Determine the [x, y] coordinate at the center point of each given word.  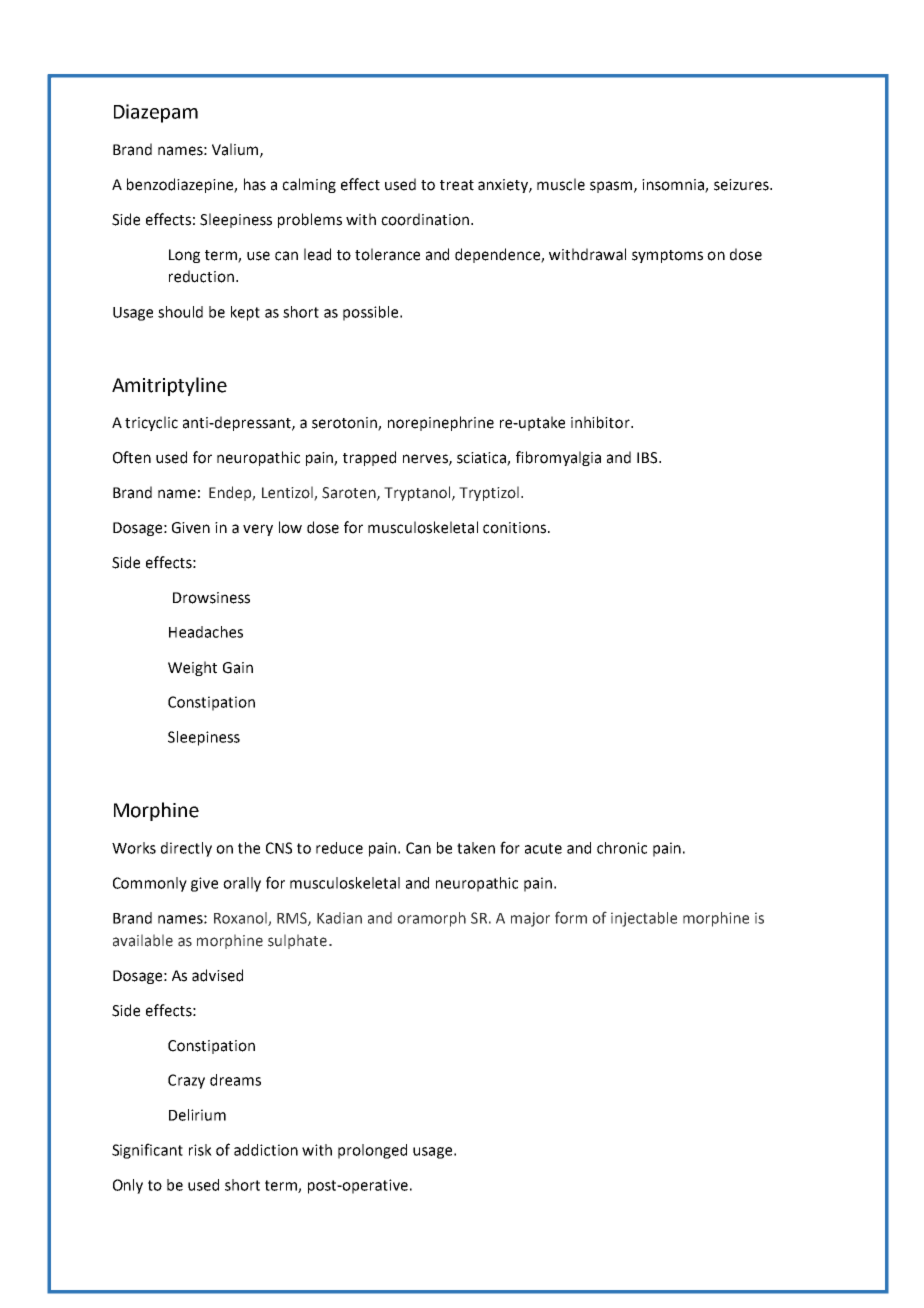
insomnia [674, 186]
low [290, 527]
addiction [266, 1150]
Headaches [206, 632]
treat [457, 185]
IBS [648, 458]
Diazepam [156, 113]
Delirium [197, 1115]
